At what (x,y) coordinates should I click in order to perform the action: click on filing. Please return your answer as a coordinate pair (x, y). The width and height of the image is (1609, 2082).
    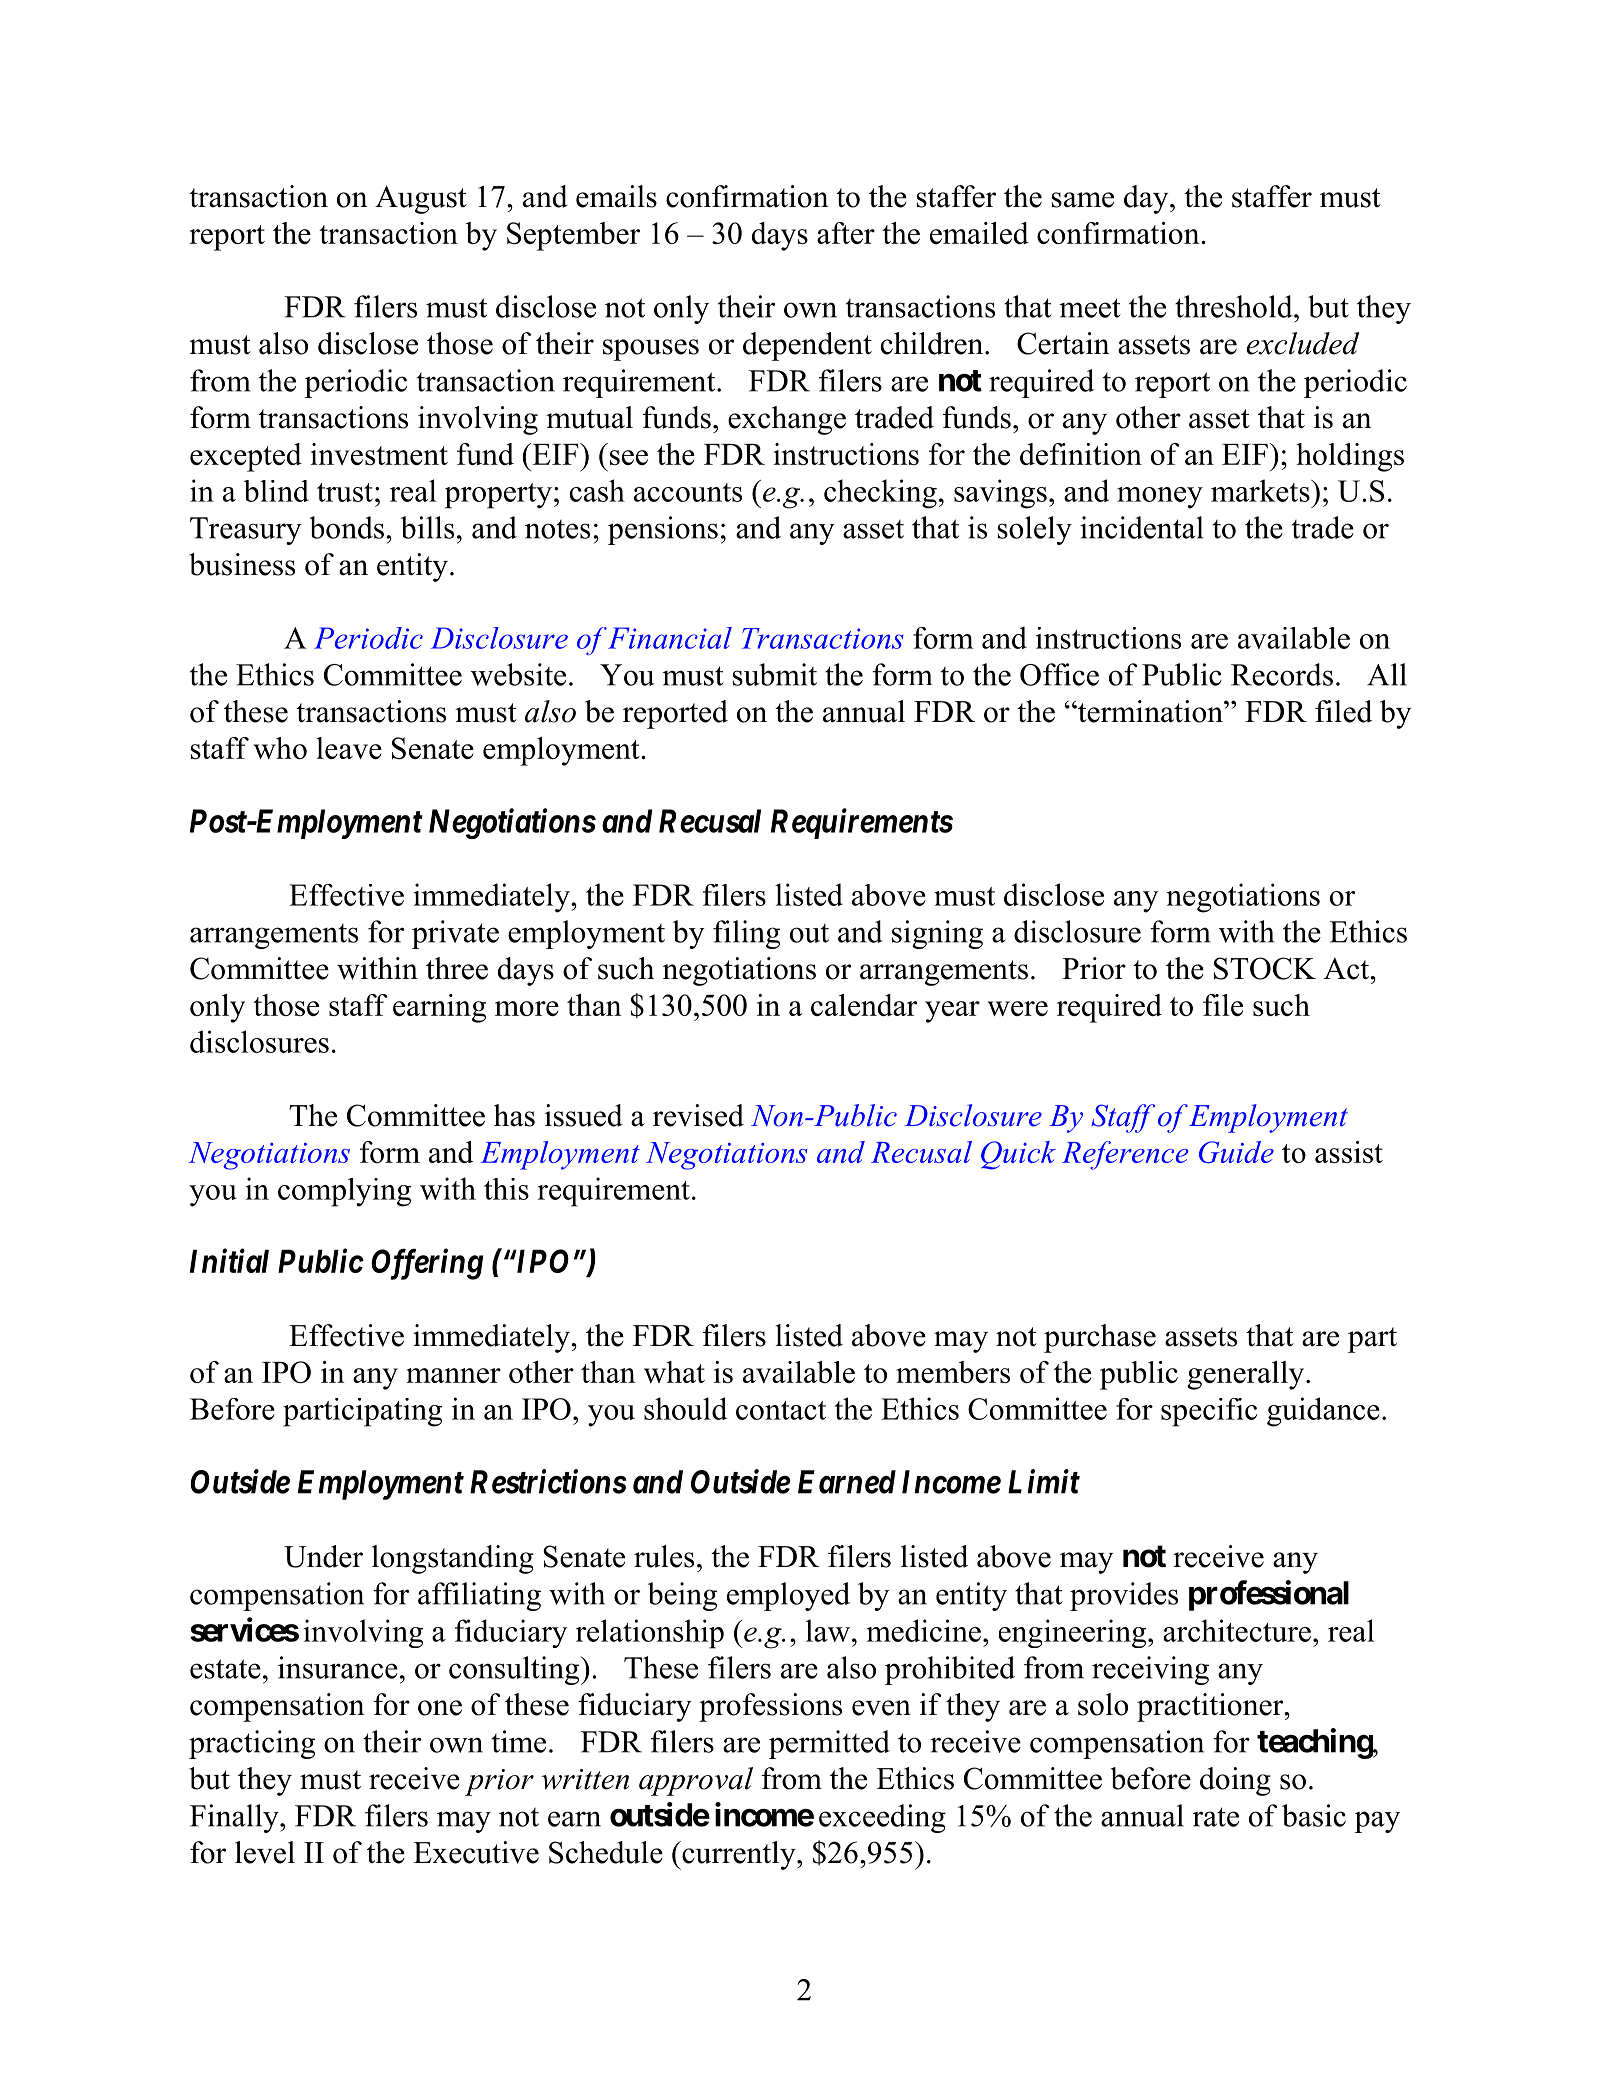
    Looking at the image, I should click on (746, 934).
